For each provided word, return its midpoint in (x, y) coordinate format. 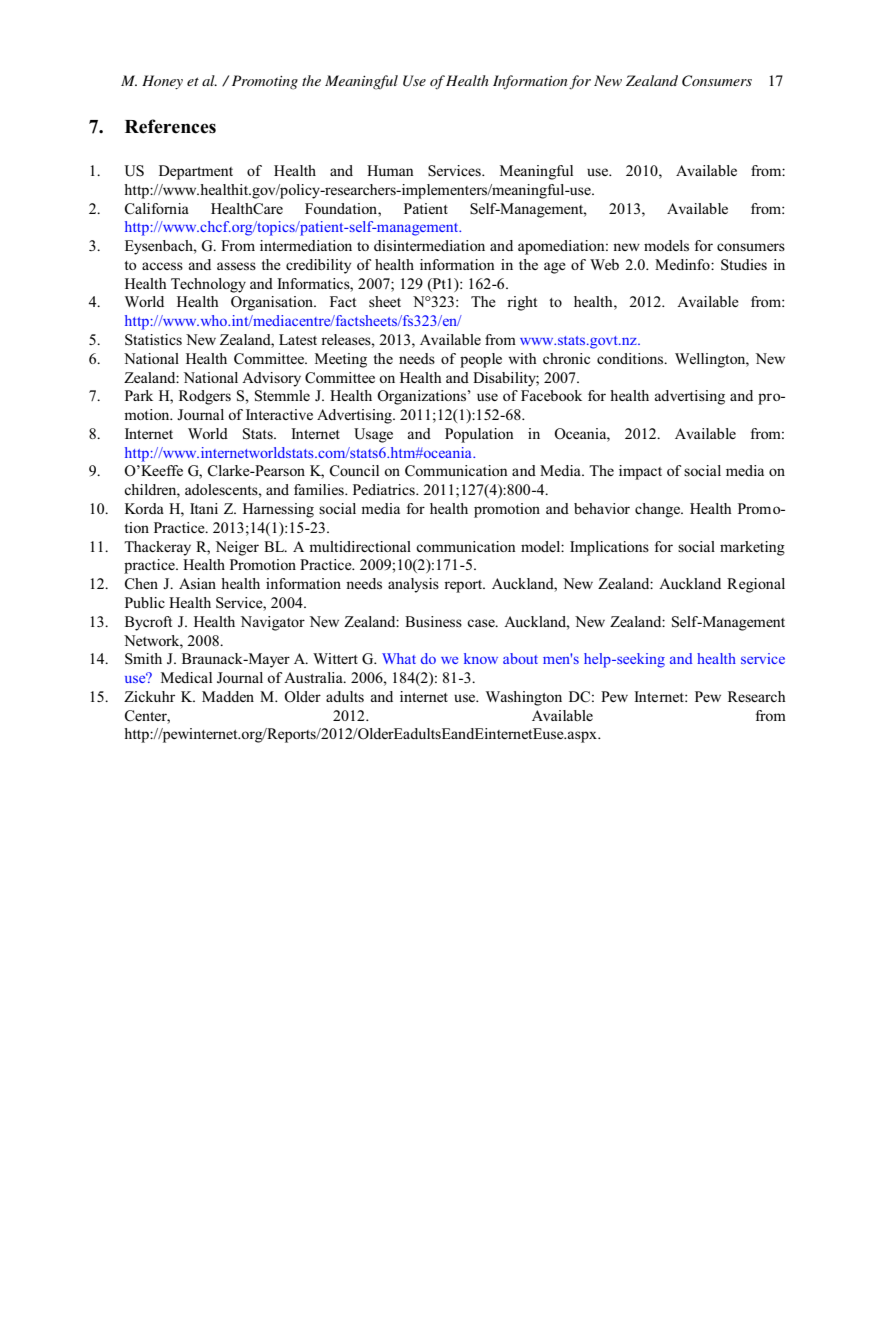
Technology (208, 285)
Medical (186, 677)
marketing (752, 548)
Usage (373, 435)
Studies (744, 265)
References (170, 126)
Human (390, 170)
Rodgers (205, 397)
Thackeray (157, 548)
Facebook (551, 395)
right (522, 303)
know (481, 658)
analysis (413, 585)
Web (604, 264)
